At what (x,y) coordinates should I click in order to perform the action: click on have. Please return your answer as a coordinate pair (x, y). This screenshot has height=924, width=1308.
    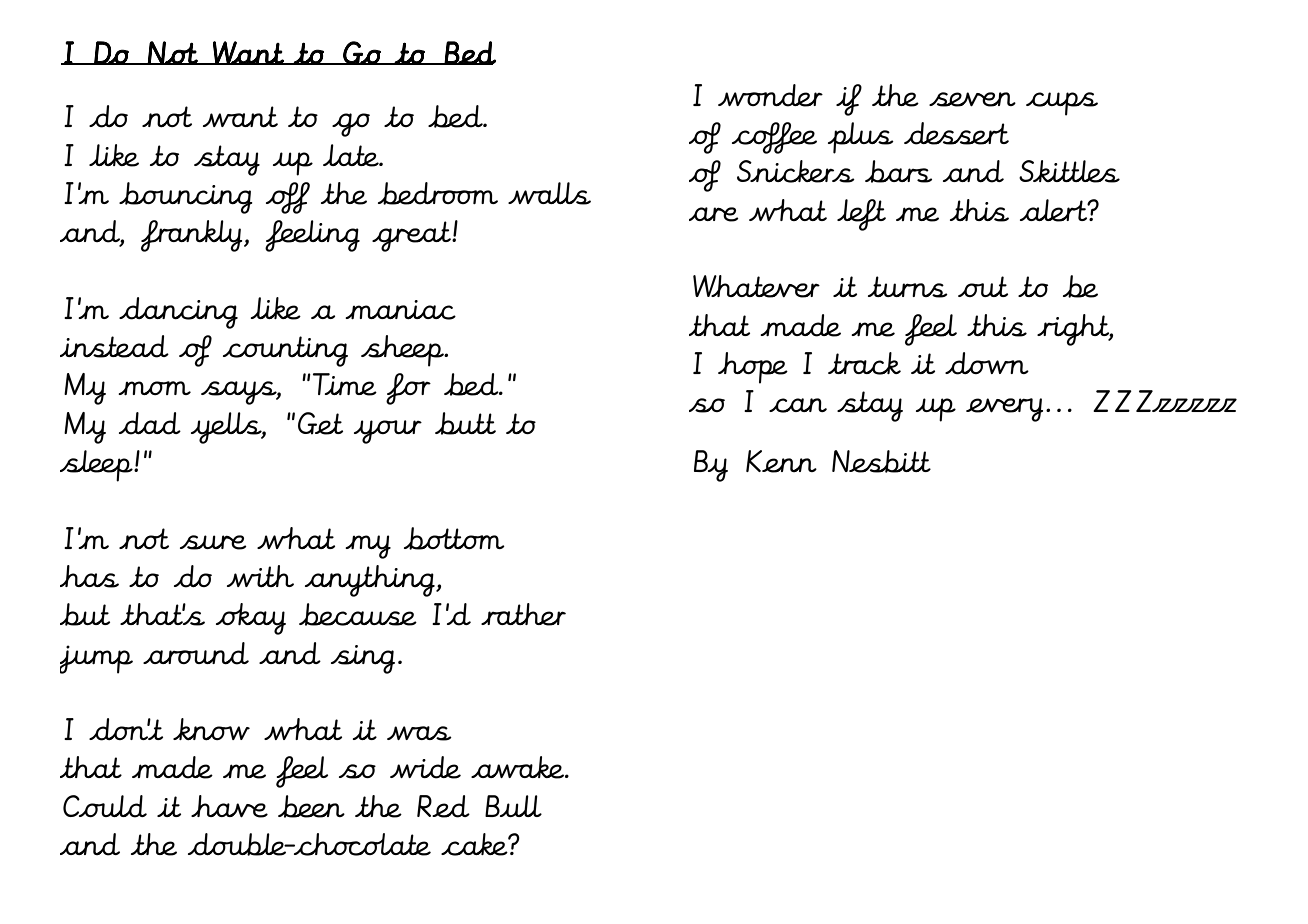
    Looking at the image, I should click on (229, 806).
